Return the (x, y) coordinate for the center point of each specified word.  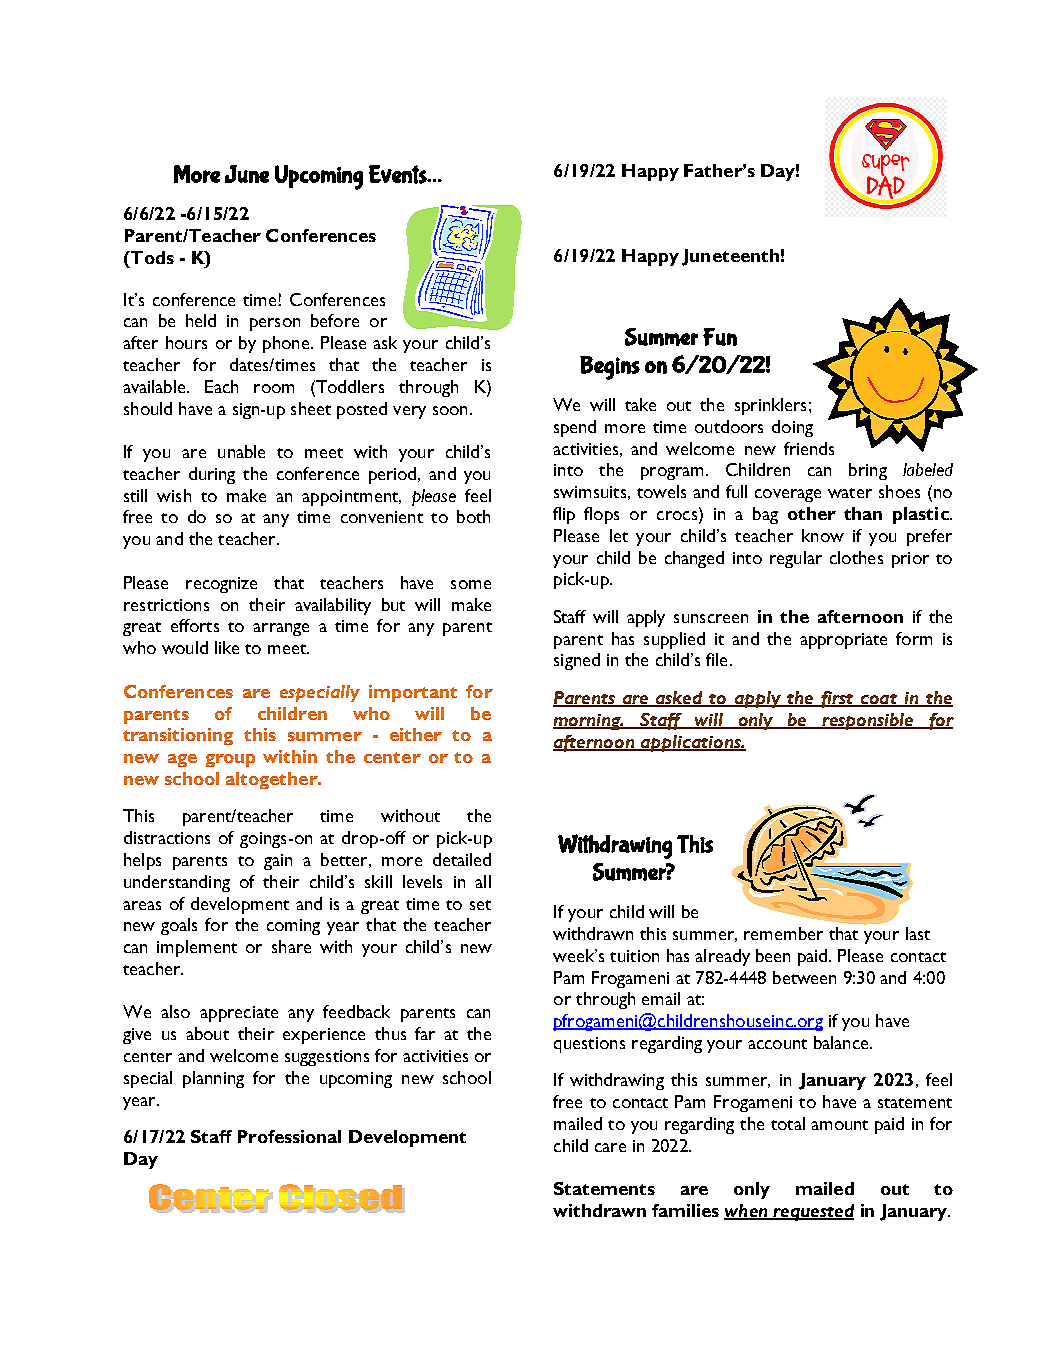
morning (588, 722)
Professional (289, 1136)
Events (399, 174)
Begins (610, 368)
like (227, 647)
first (837, 699)
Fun (720, 337)
